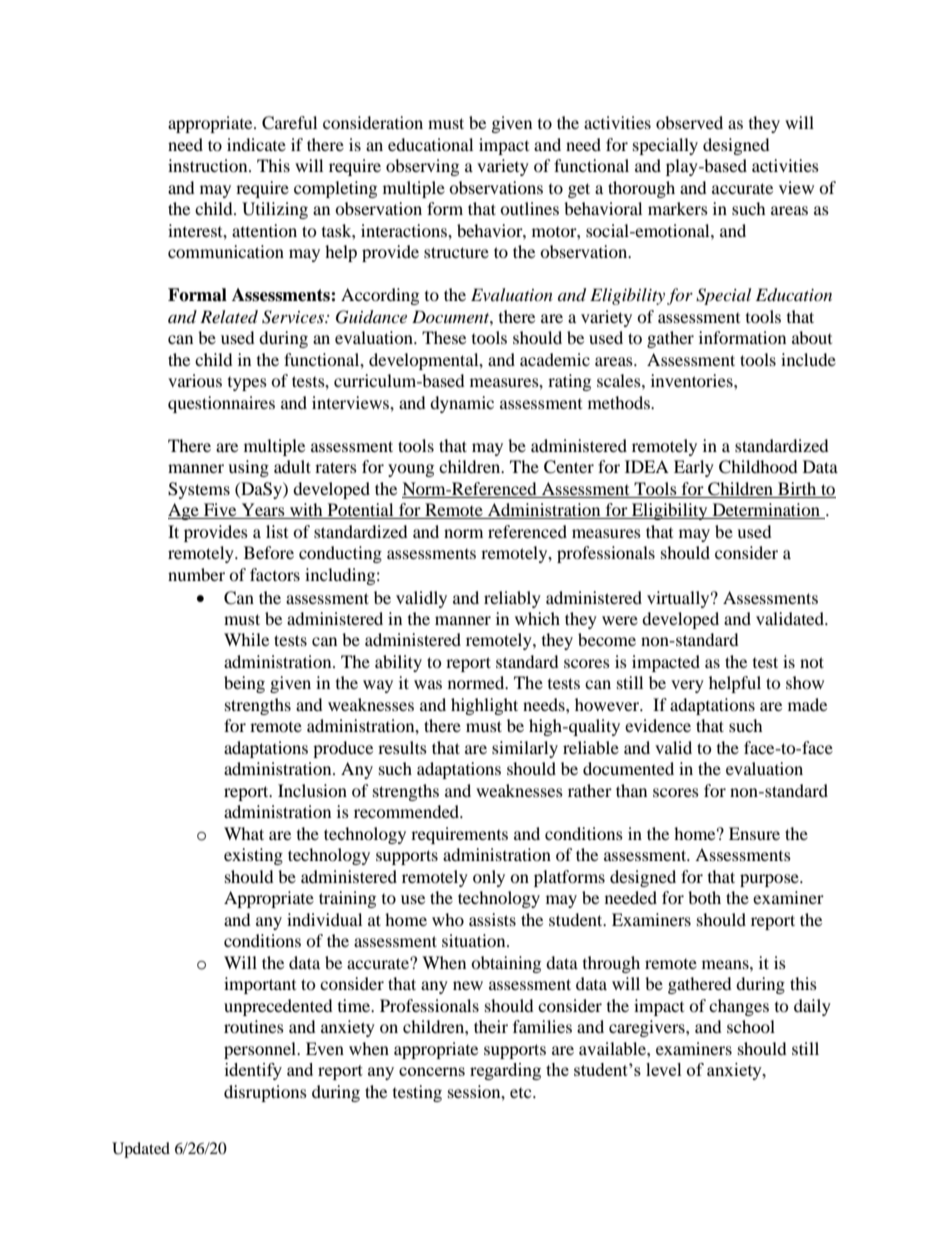 This screenshot has width=952, height=1233. What do you see at coordinates (689, 122) in the screenshot?
I see `observed` at bounding box center [689, 122].
